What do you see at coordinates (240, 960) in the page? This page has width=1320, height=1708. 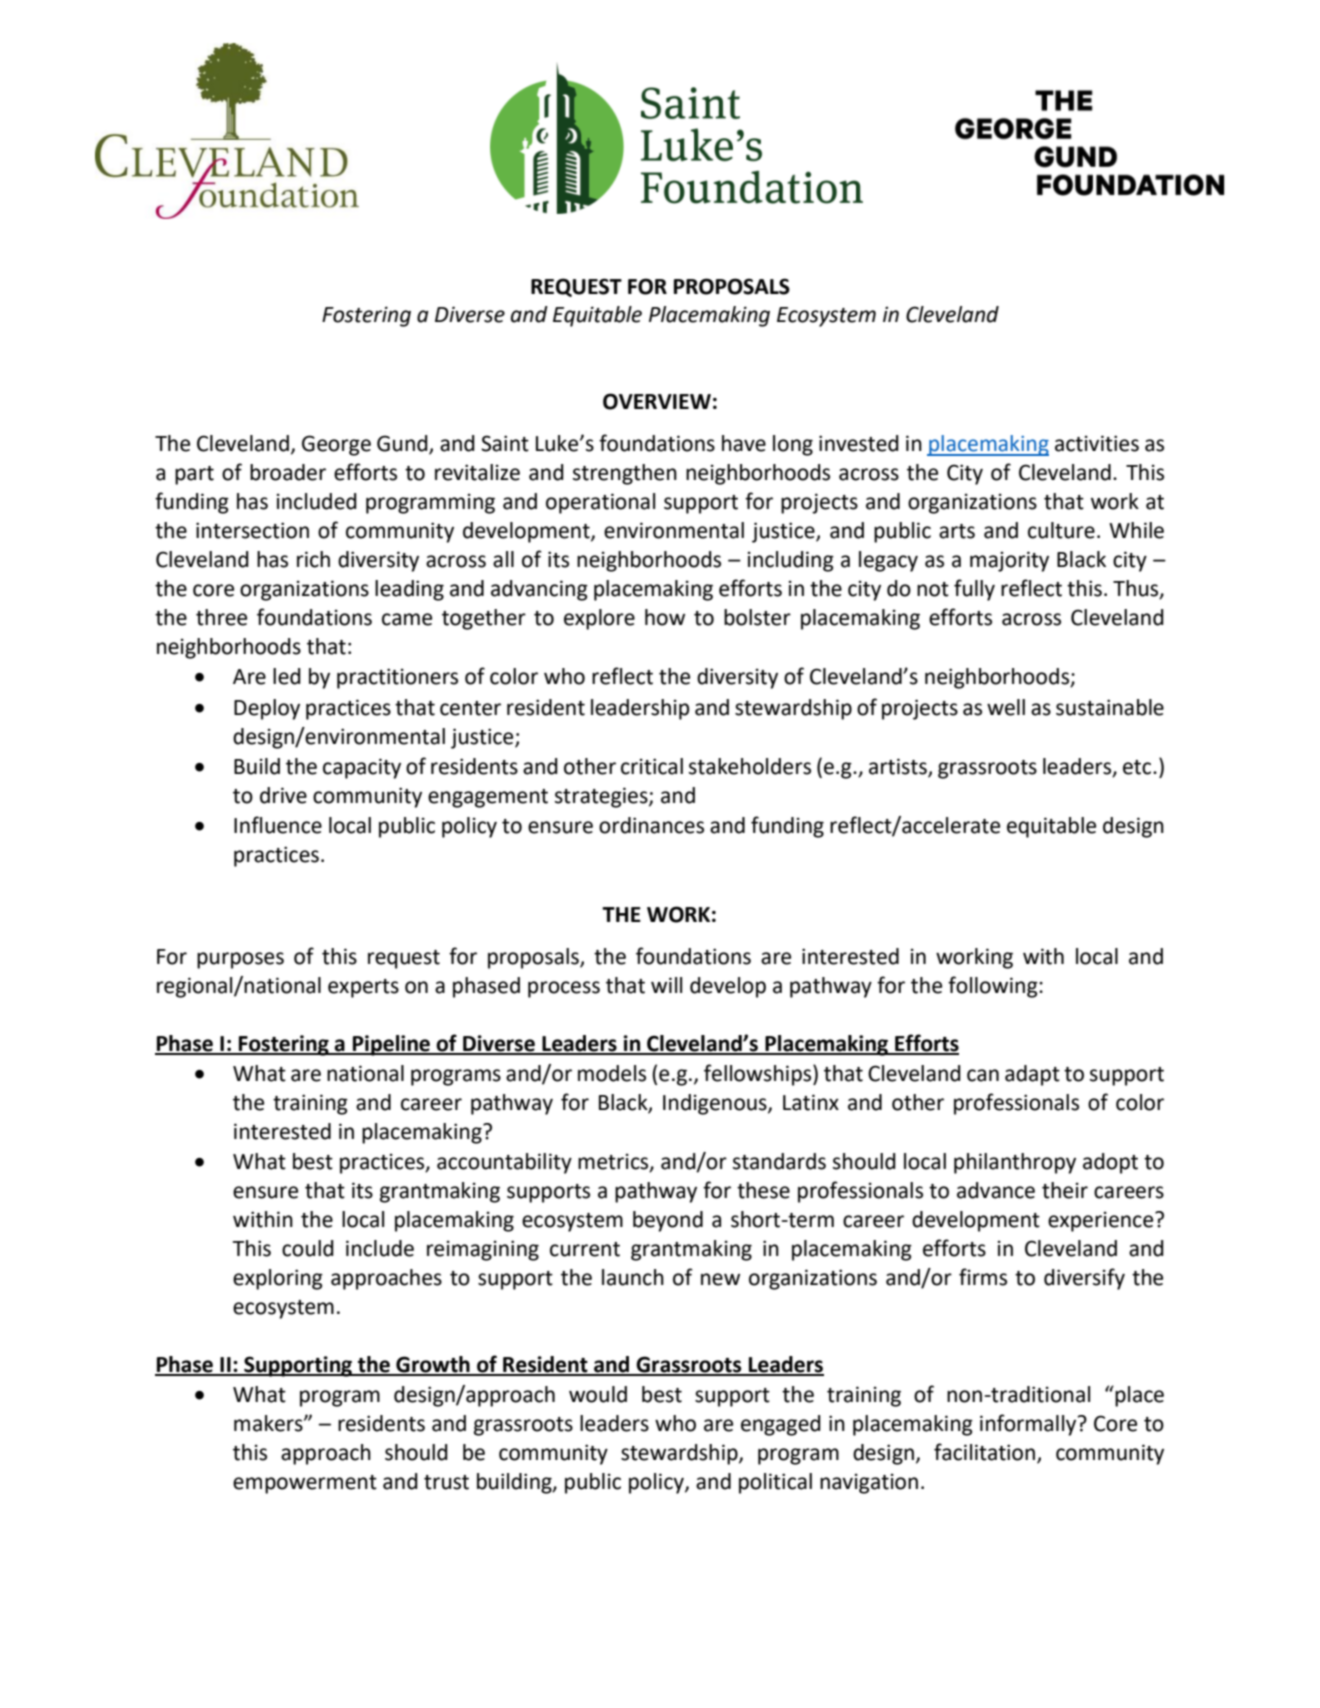 I see `purposes` at bounding box center [240, 960].
